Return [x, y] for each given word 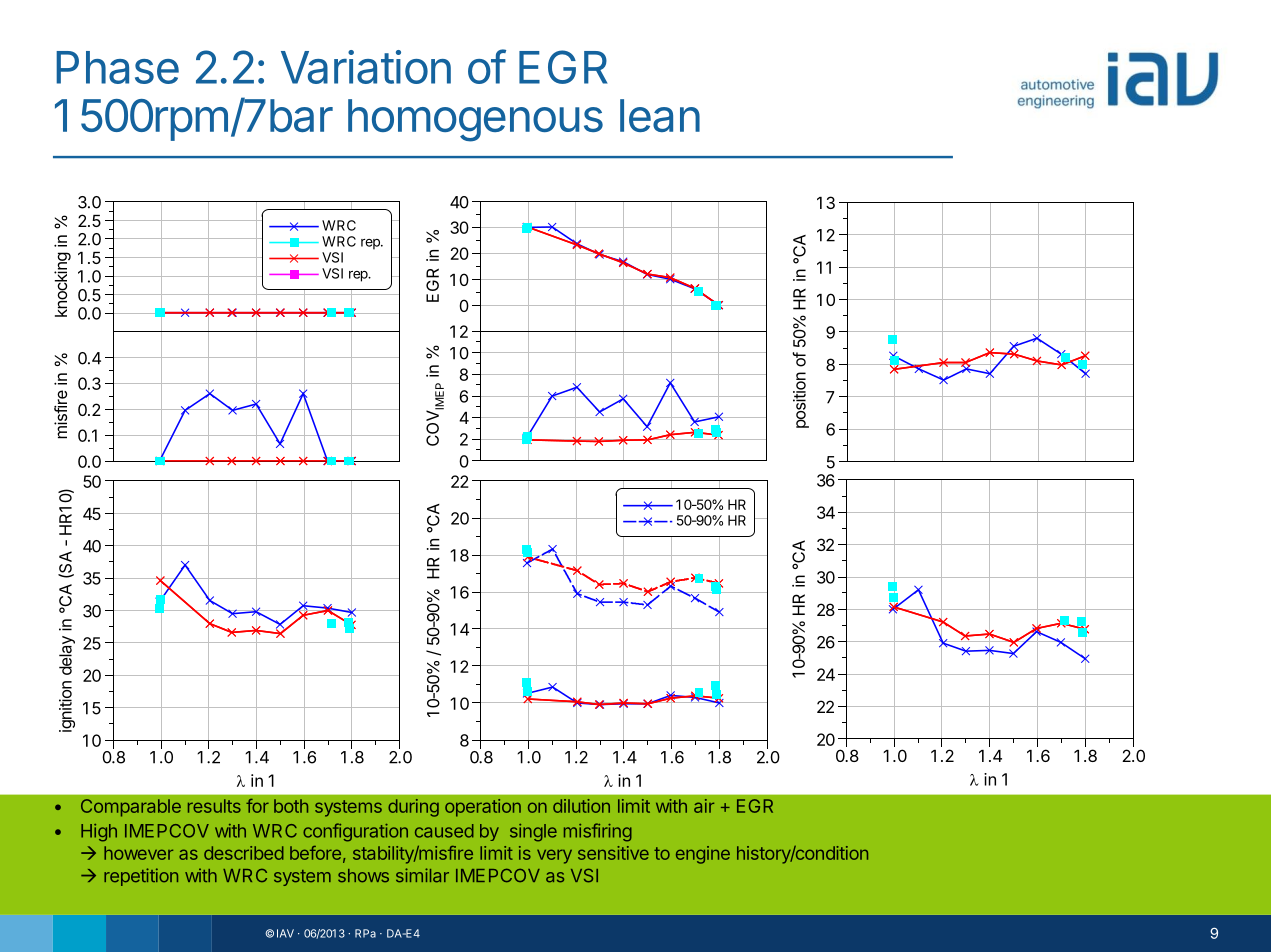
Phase [117, 67]
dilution [581, 806]
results [214, 806]
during [413, 808]
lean [660, 115]
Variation [366, 67]
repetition [141, 877]
